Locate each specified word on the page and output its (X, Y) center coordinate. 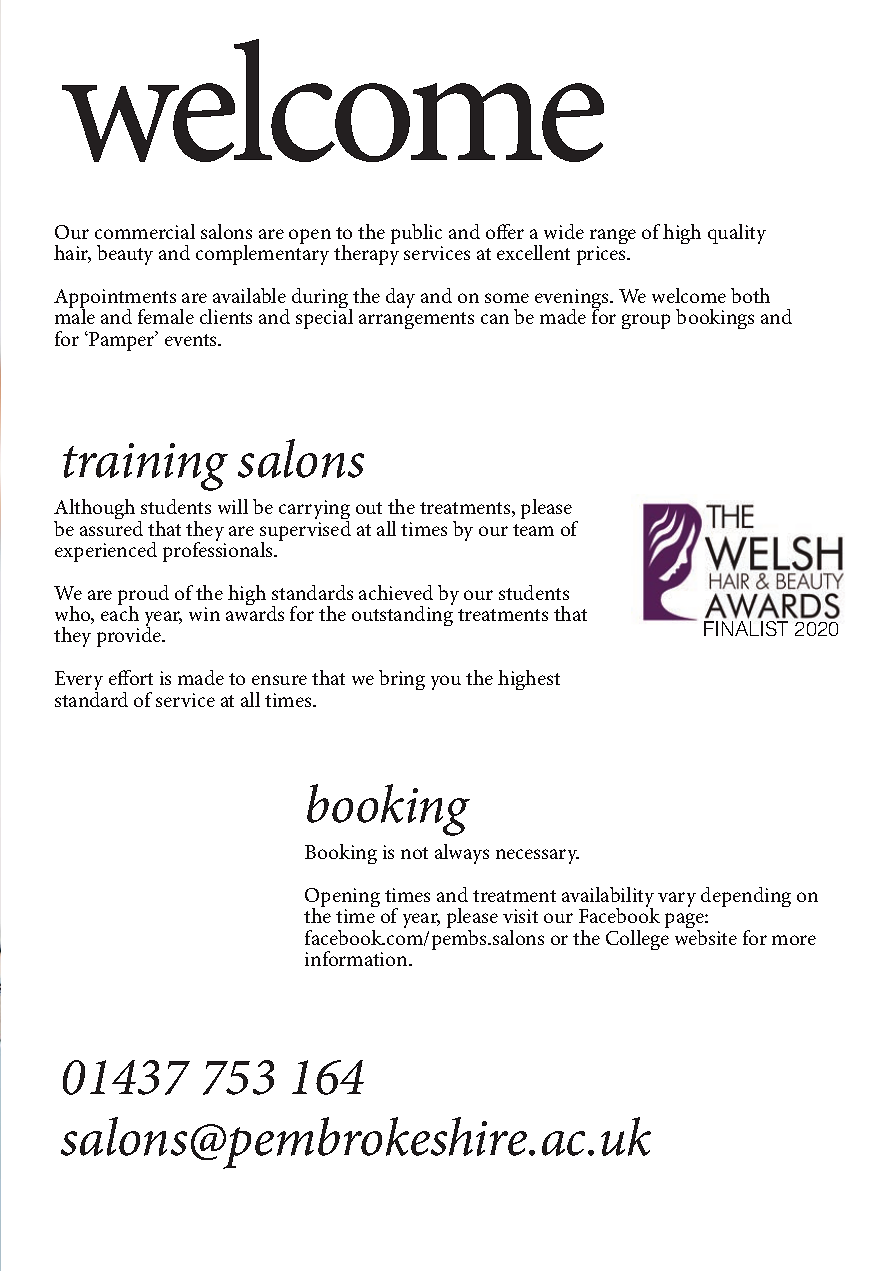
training (145, 467)
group (646, 321)
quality (737, 234)
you (446, 682)
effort (131, 677)
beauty (125, 255)
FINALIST (746, 628)
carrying (314, 511)
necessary (537, 856)
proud (143, 596)
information (357, 958)
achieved (396, 592)
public (416, 235)
